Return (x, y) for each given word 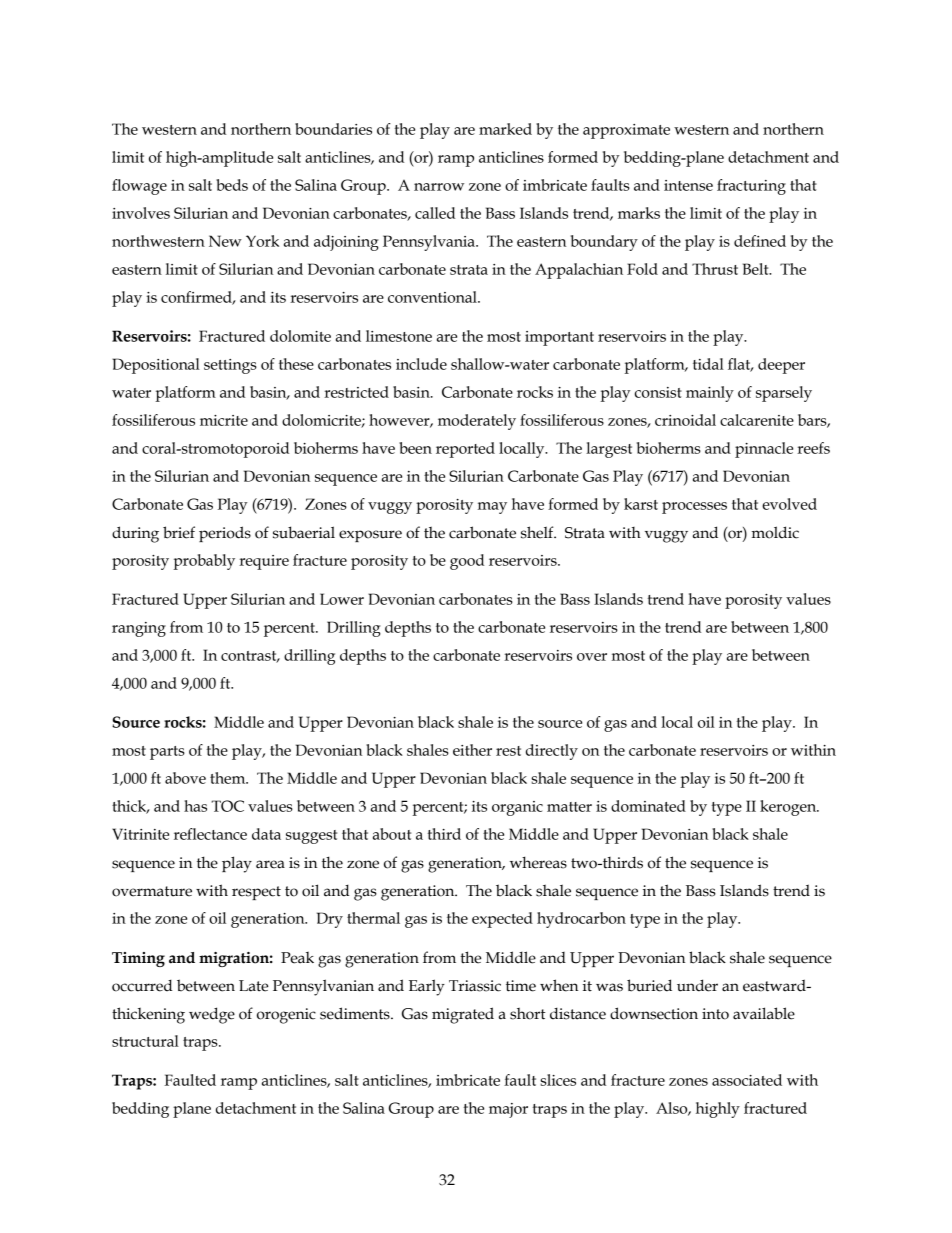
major (508, 1110)
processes (694, 508)
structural (145, 1041)
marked (505, 129)
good (467, 562)
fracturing (751, 187)
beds (232, 185)
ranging (139, 629)
